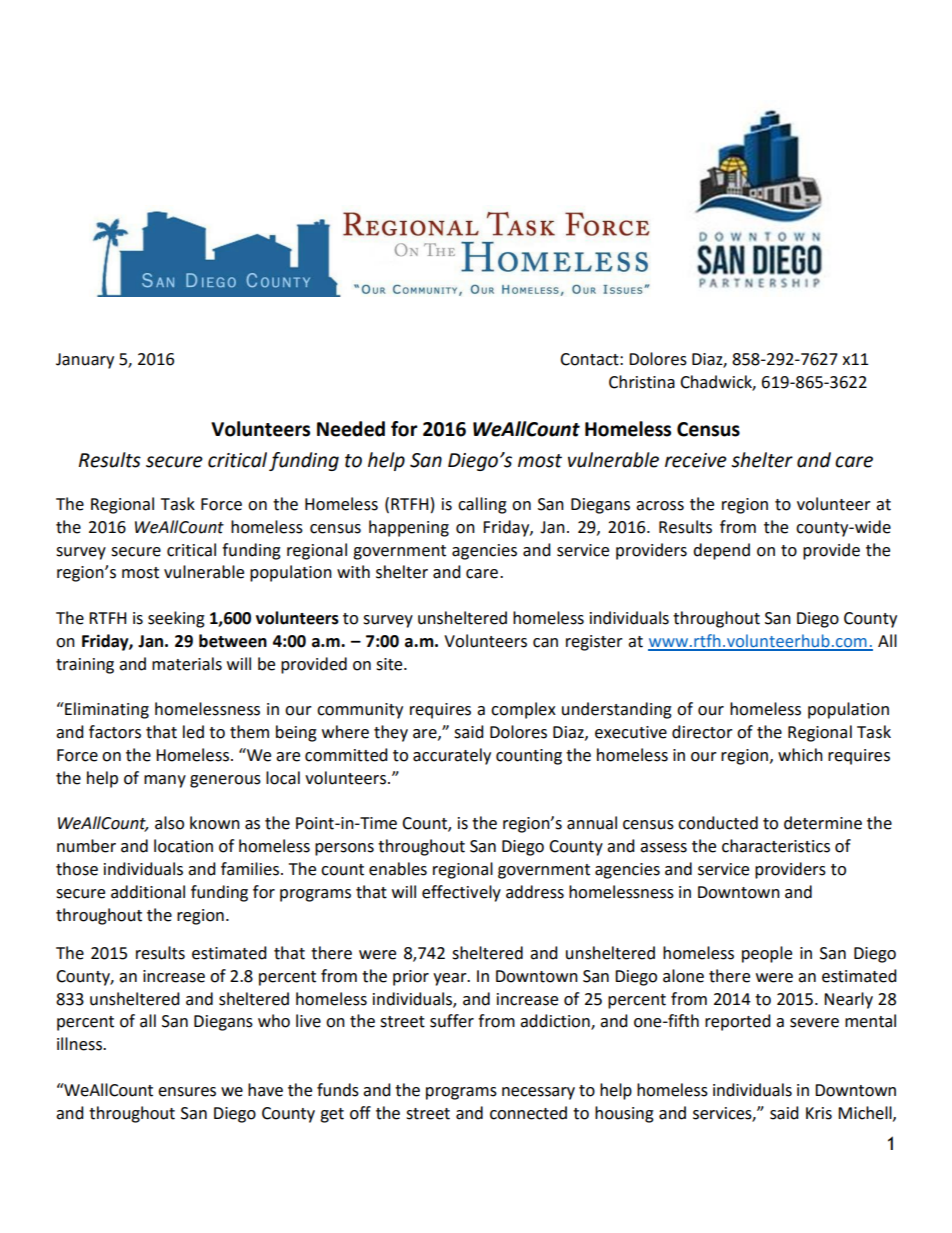 The image size is (952, 1233). What do you see at coordinates (482, 505) in the page?
I see `calling` at bounding box center [482, 505].
